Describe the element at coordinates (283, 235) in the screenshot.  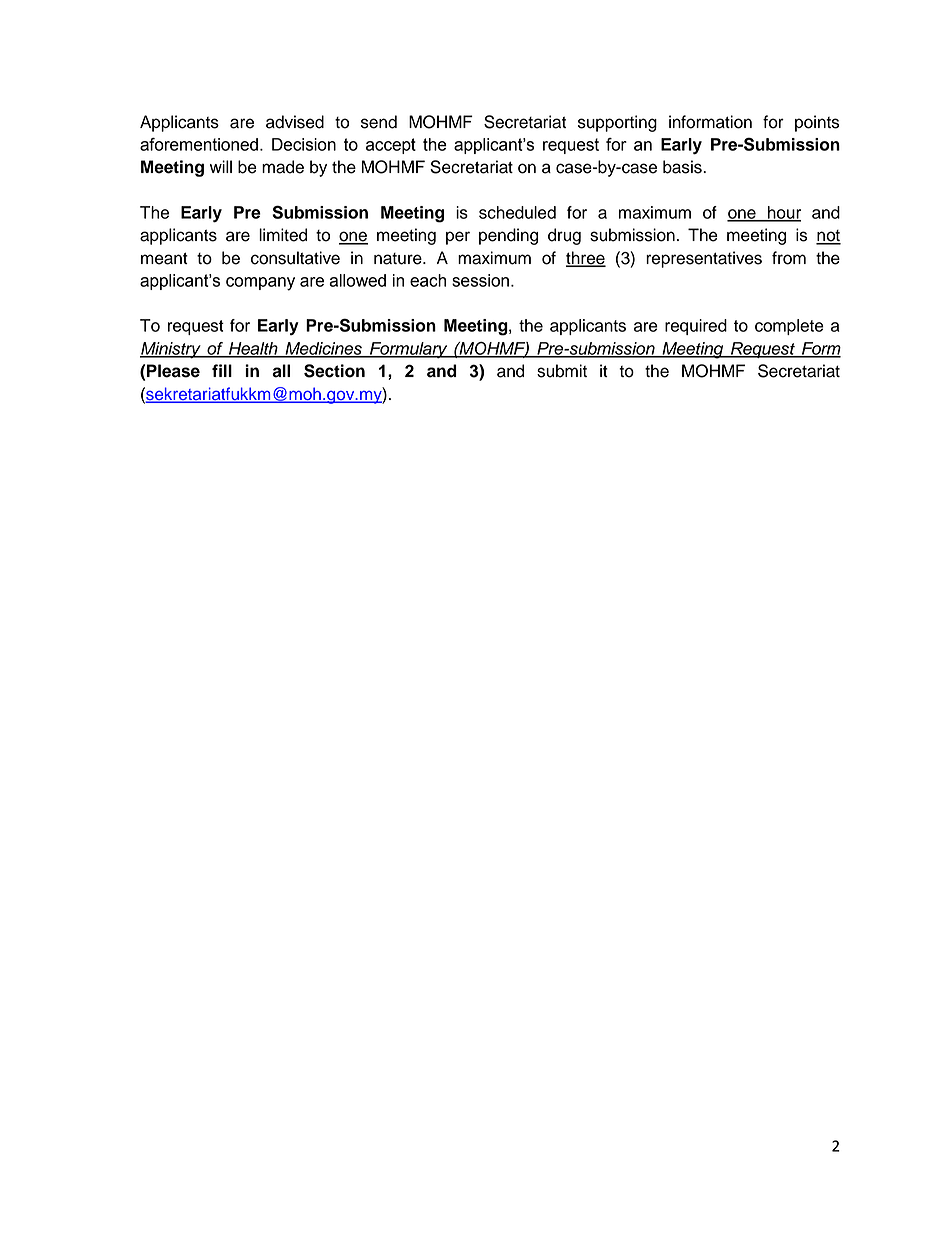
I see `limited` at that location.
